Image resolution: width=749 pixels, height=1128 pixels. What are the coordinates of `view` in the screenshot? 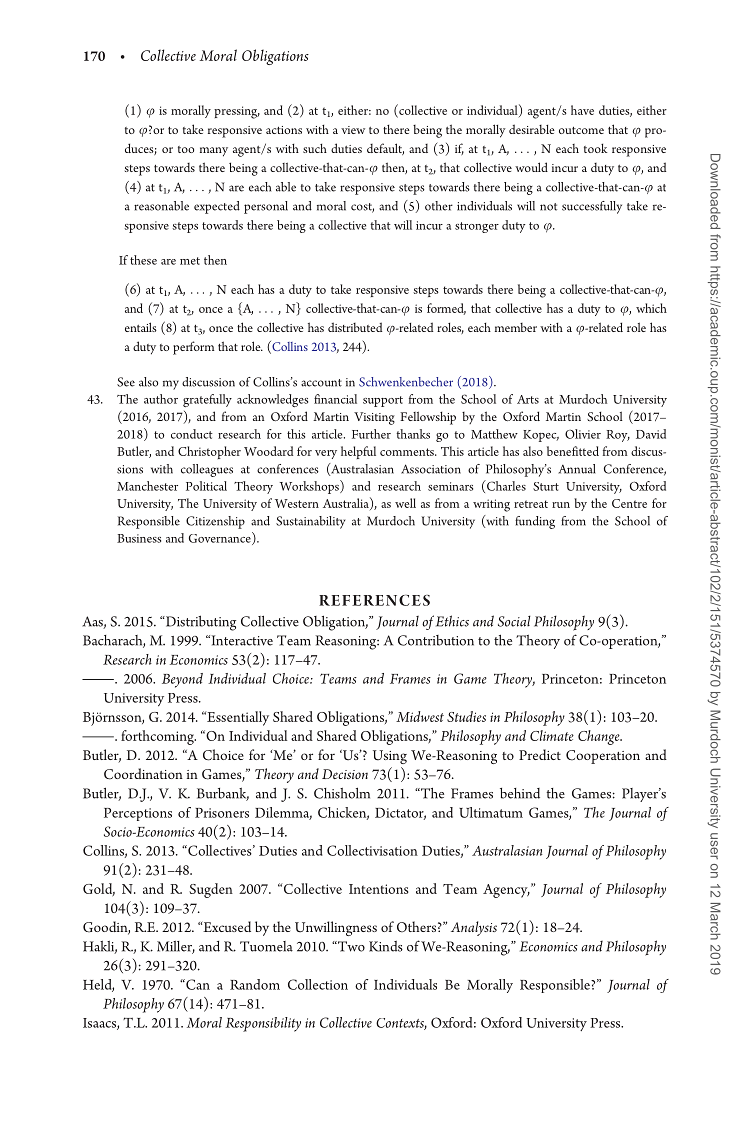 It's located at (353, 130).
